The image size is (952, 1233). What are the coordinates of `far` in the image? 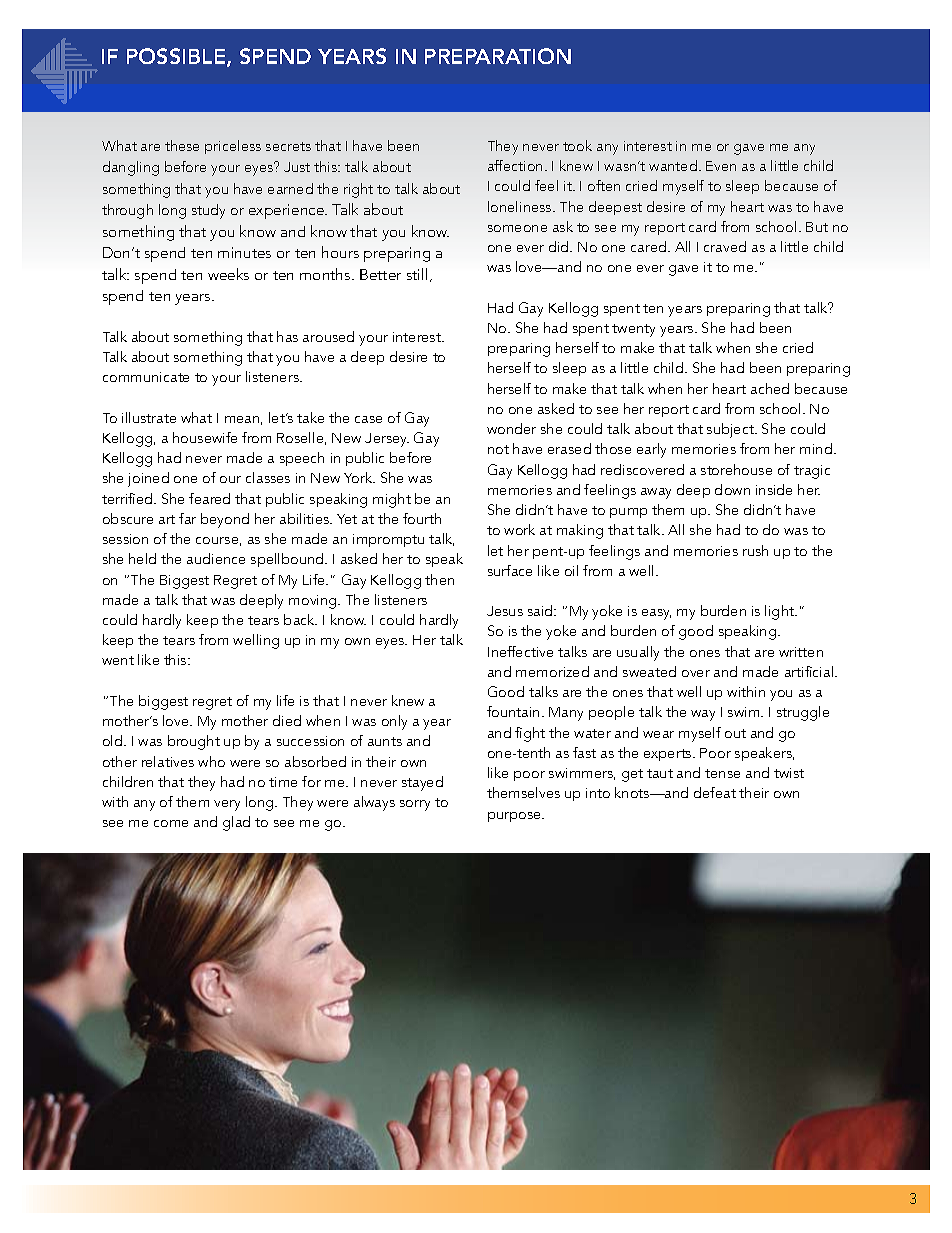 It's located at (187, 518).
